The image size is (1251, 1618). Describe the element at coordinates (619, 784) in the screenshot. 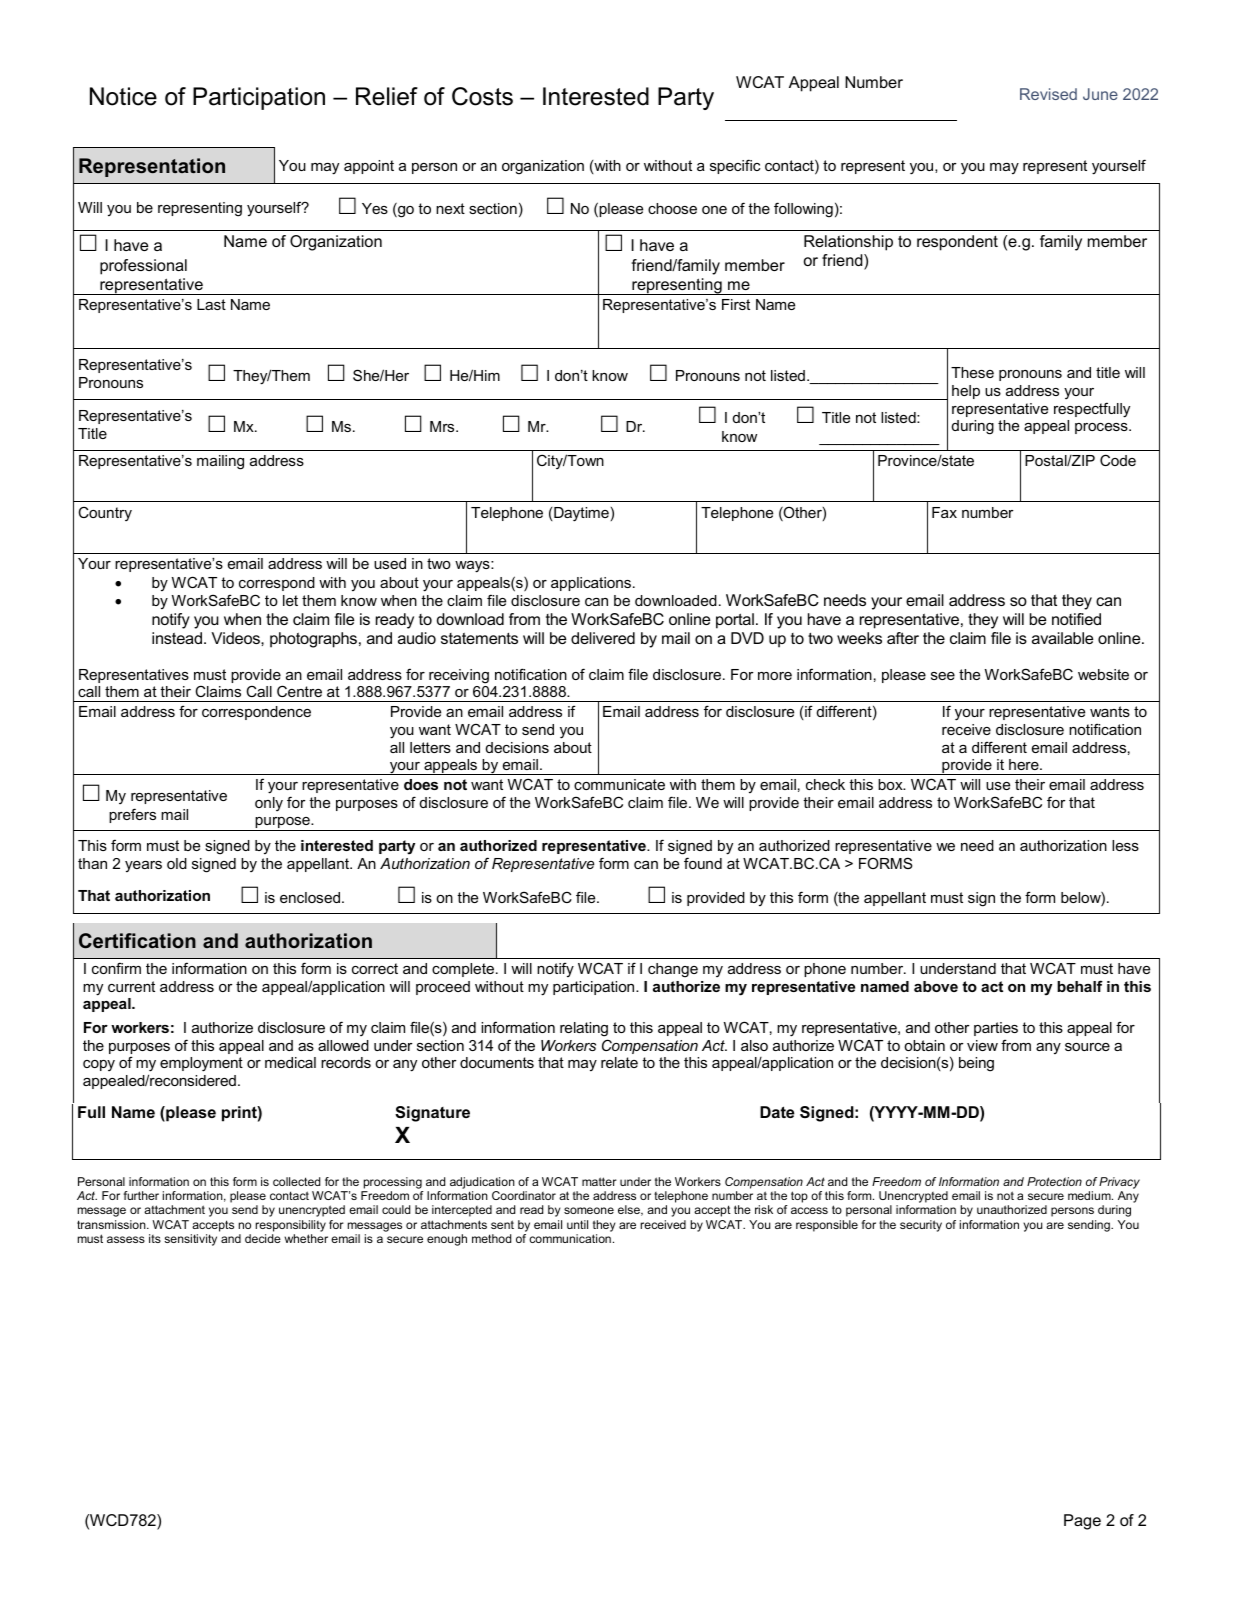

I see `communicate` at that location.
